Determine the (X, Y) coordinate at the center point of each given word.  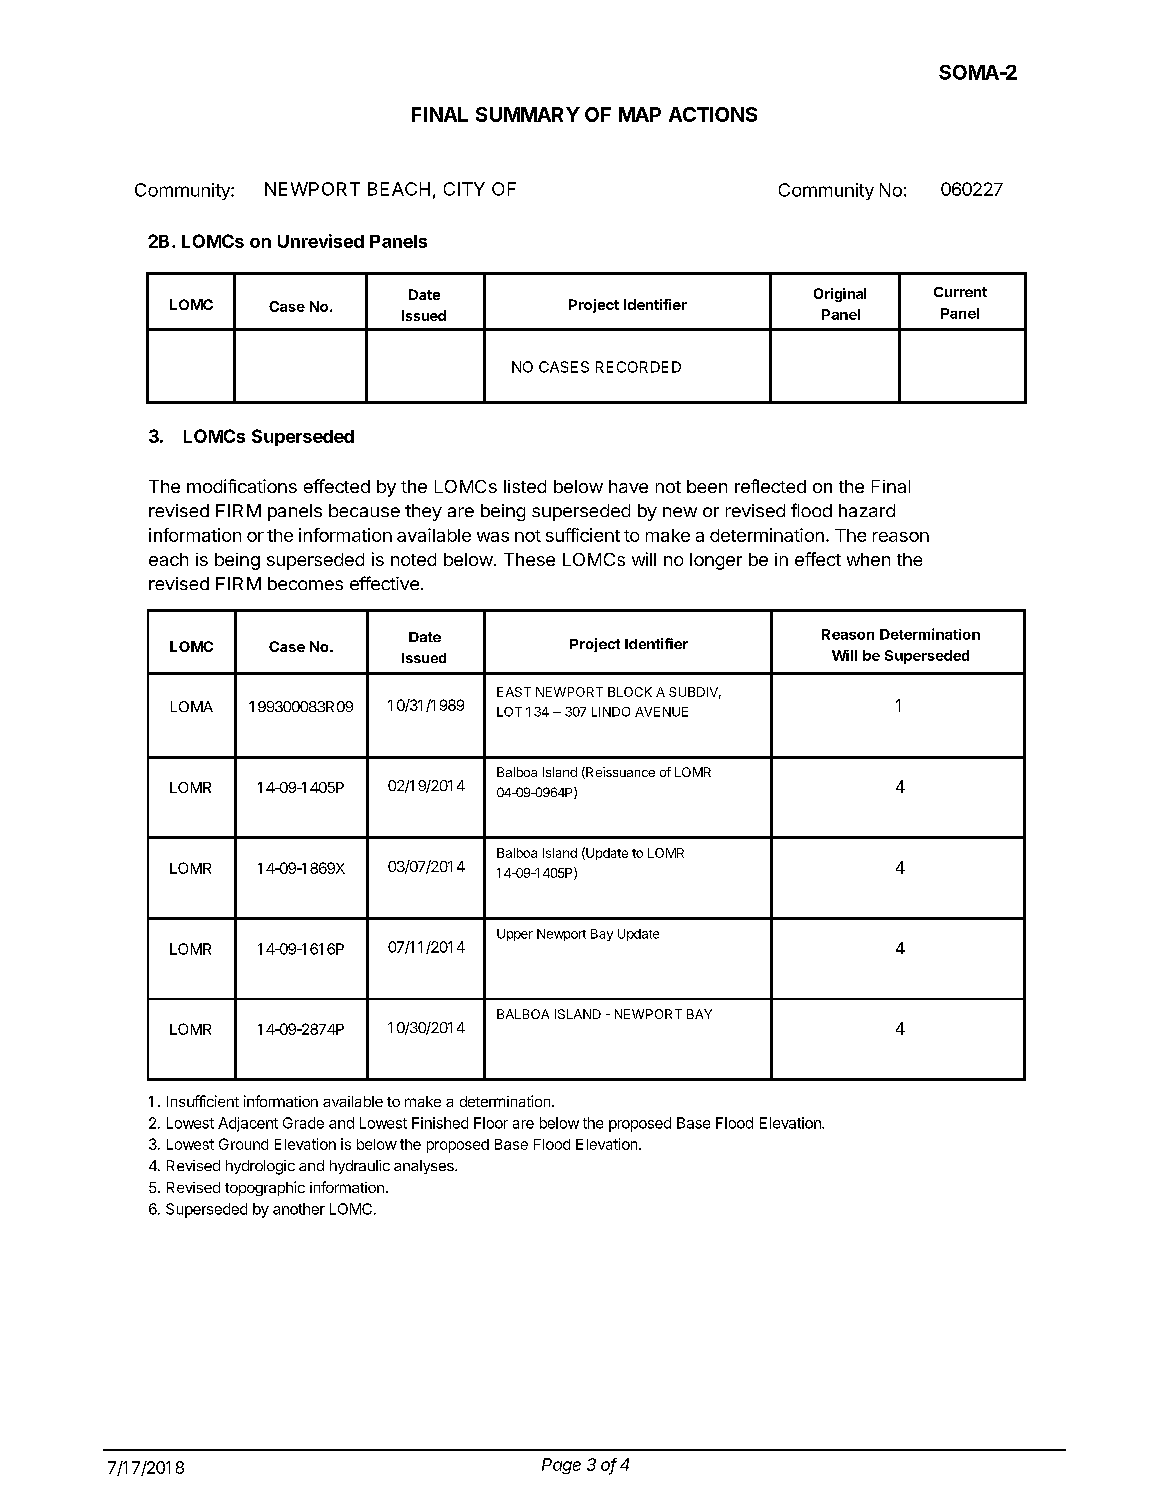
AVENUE (661, 712)
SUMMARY (528, 114)
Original (840, 295)
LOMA (192, 706)
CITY (464, 189)
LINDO (611, 712)
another (299, 1209)
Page (561, 1466)
